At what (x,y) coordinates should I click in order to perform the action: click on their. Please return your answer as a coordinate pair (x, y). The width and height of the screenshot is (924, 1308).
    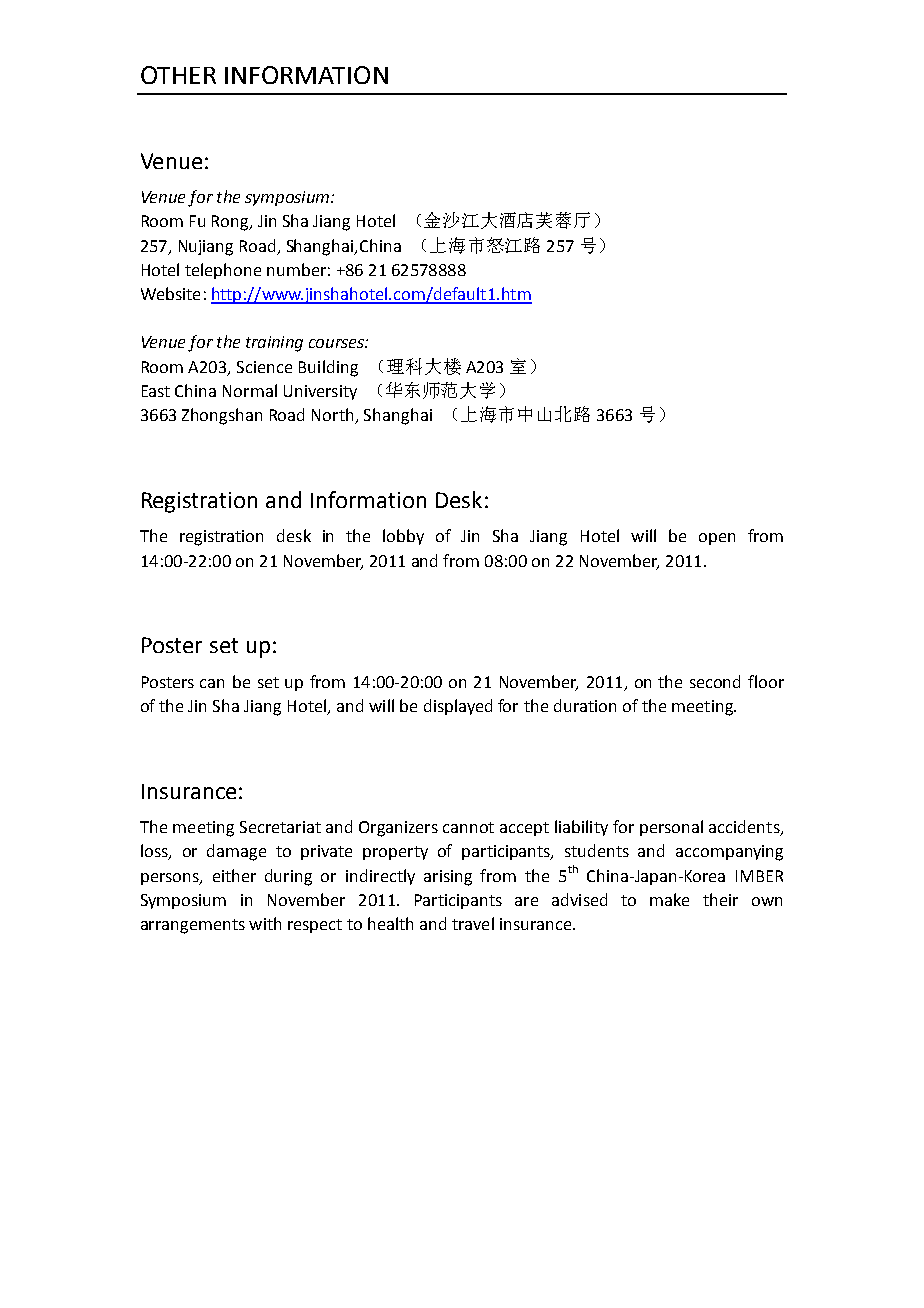
    Looking at the image, I should click on (720, 899).
